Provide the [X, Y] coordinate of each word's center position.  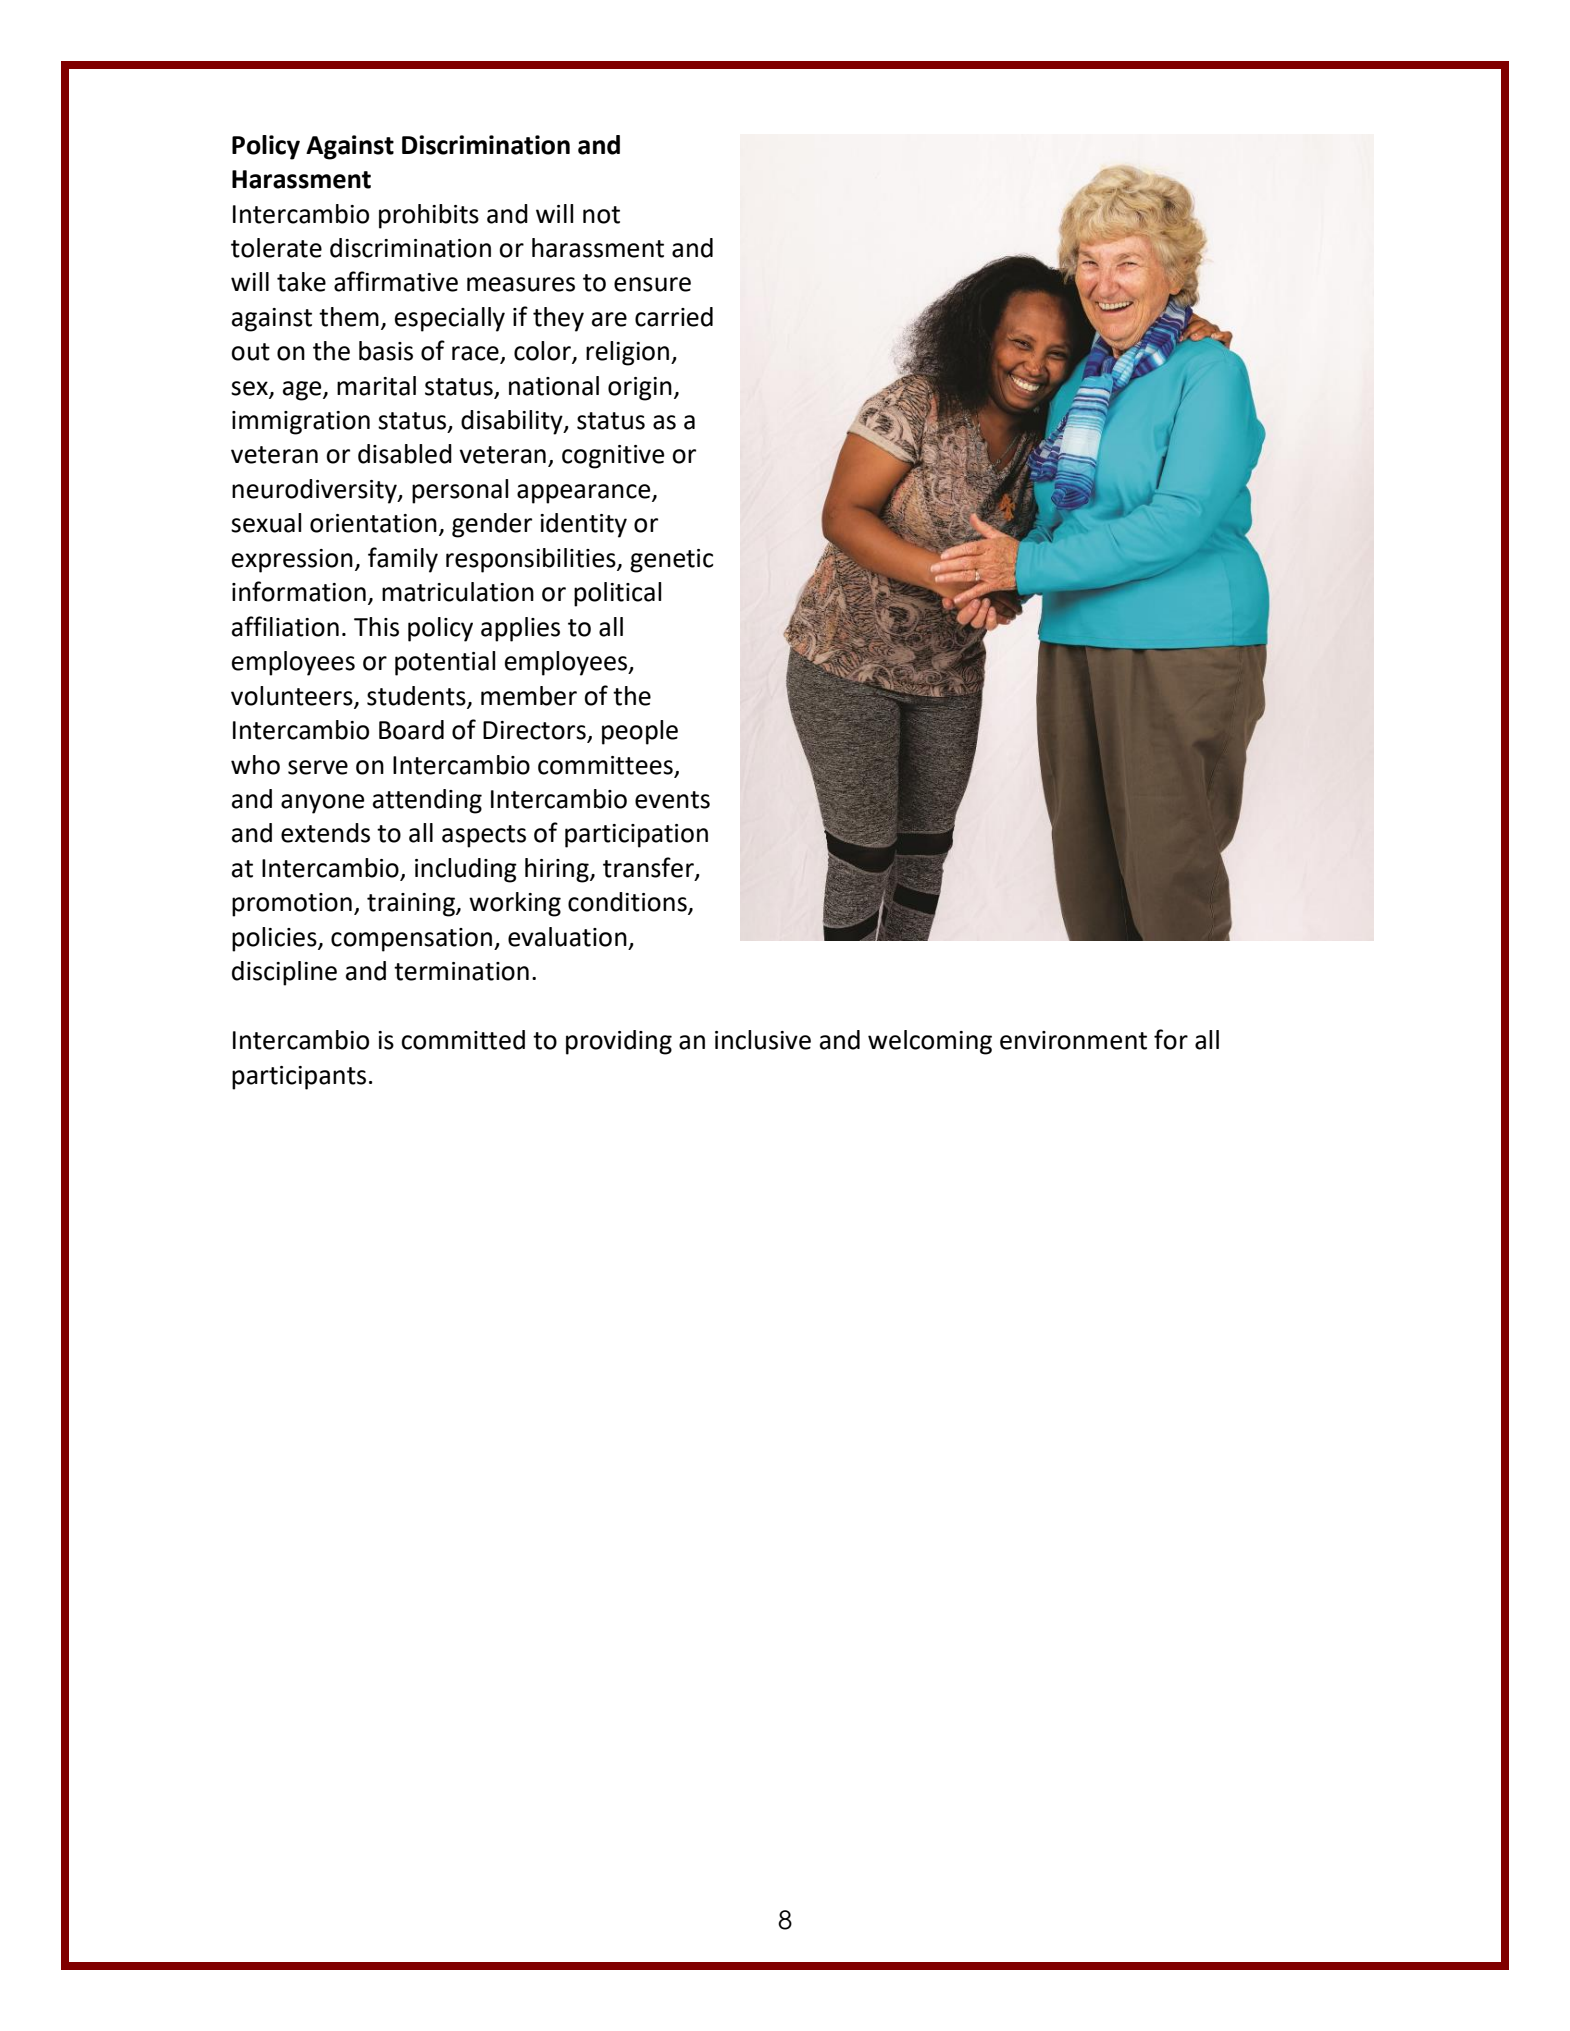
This [376, 627]
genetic [671, 561]
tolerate [276, 248]
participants [299, 1078]
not [601, 215]
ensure [652, 284]
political [617, 594]
